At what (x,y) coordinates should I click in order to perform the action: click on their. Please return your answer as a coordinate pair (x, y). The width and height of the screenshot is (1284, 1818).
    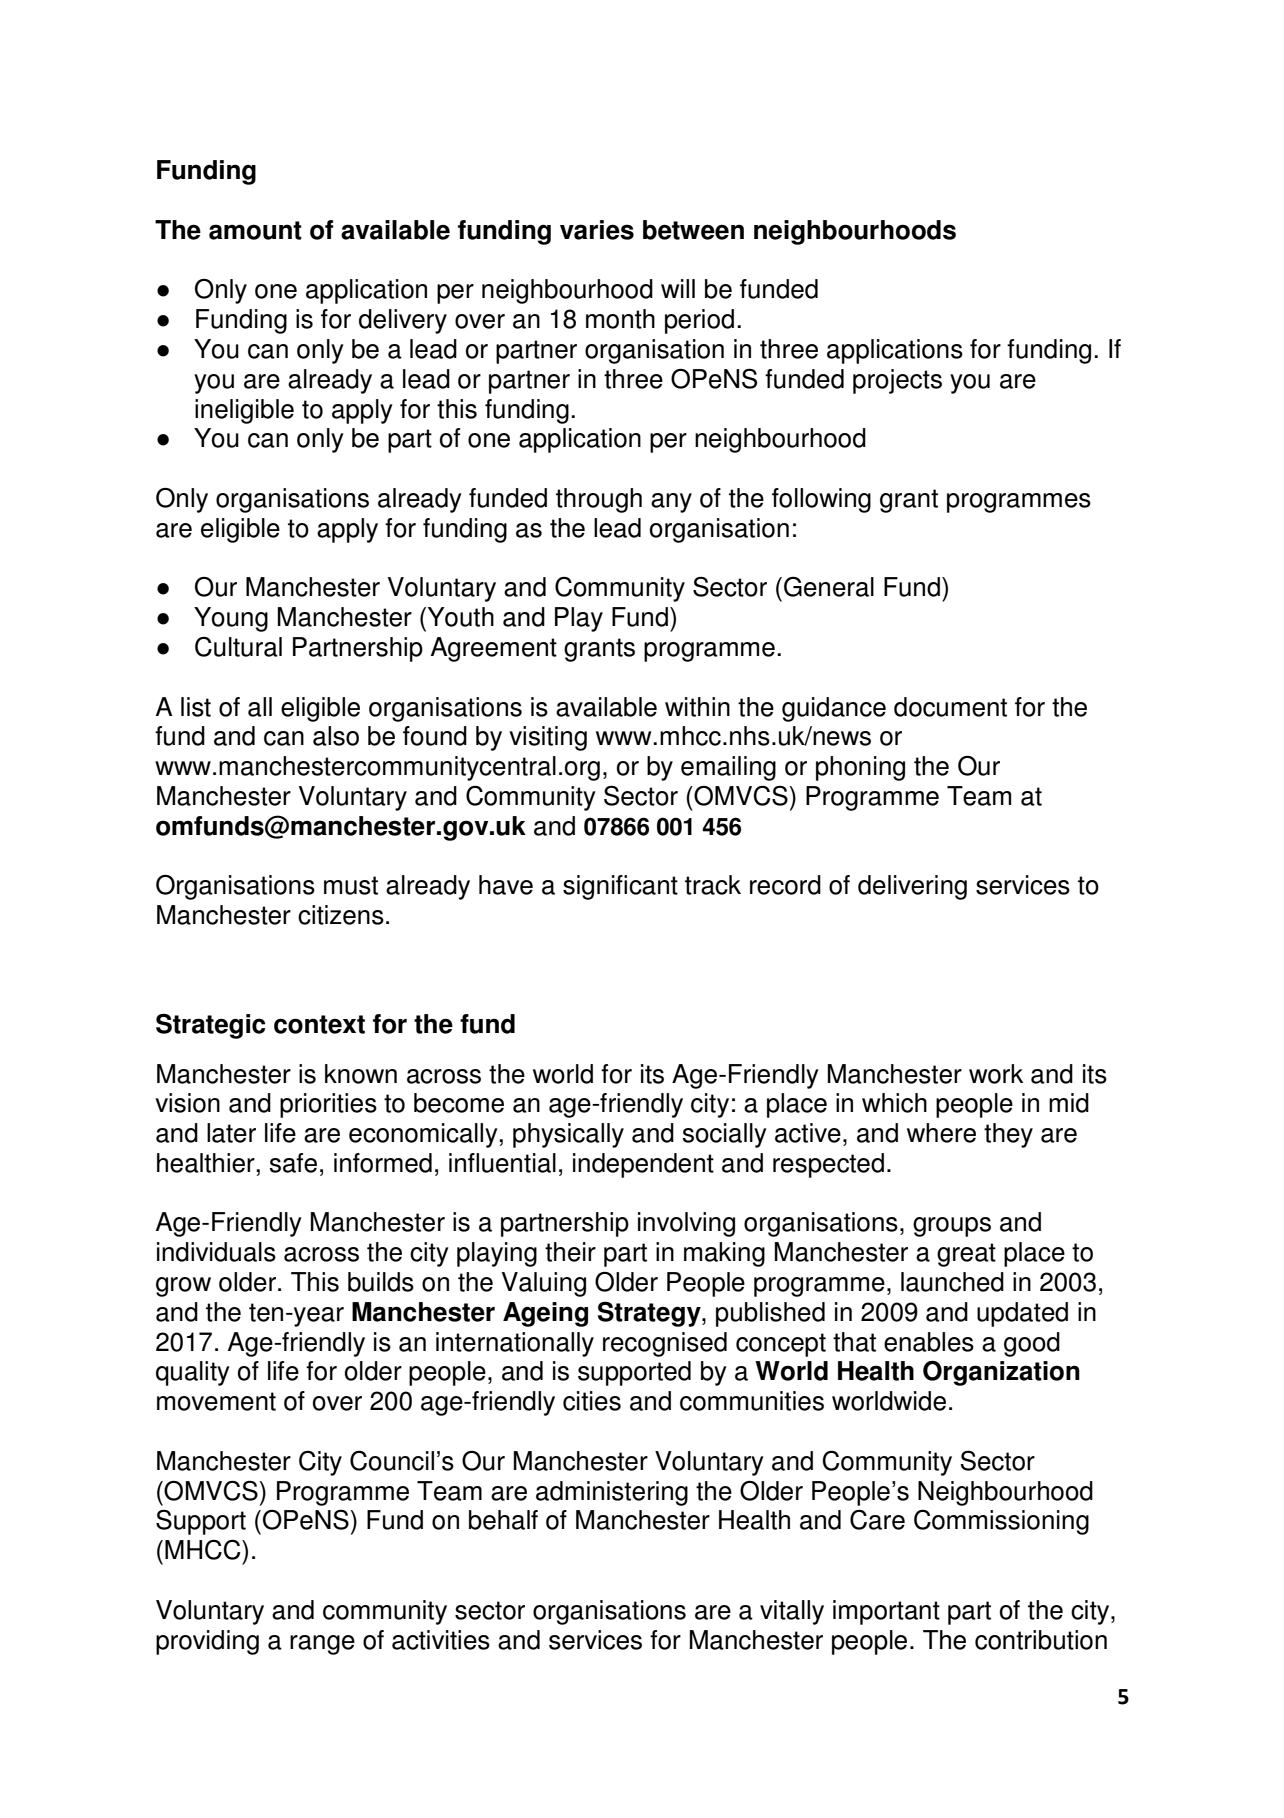
    Looking at the image, I should click on (570, 1252).
